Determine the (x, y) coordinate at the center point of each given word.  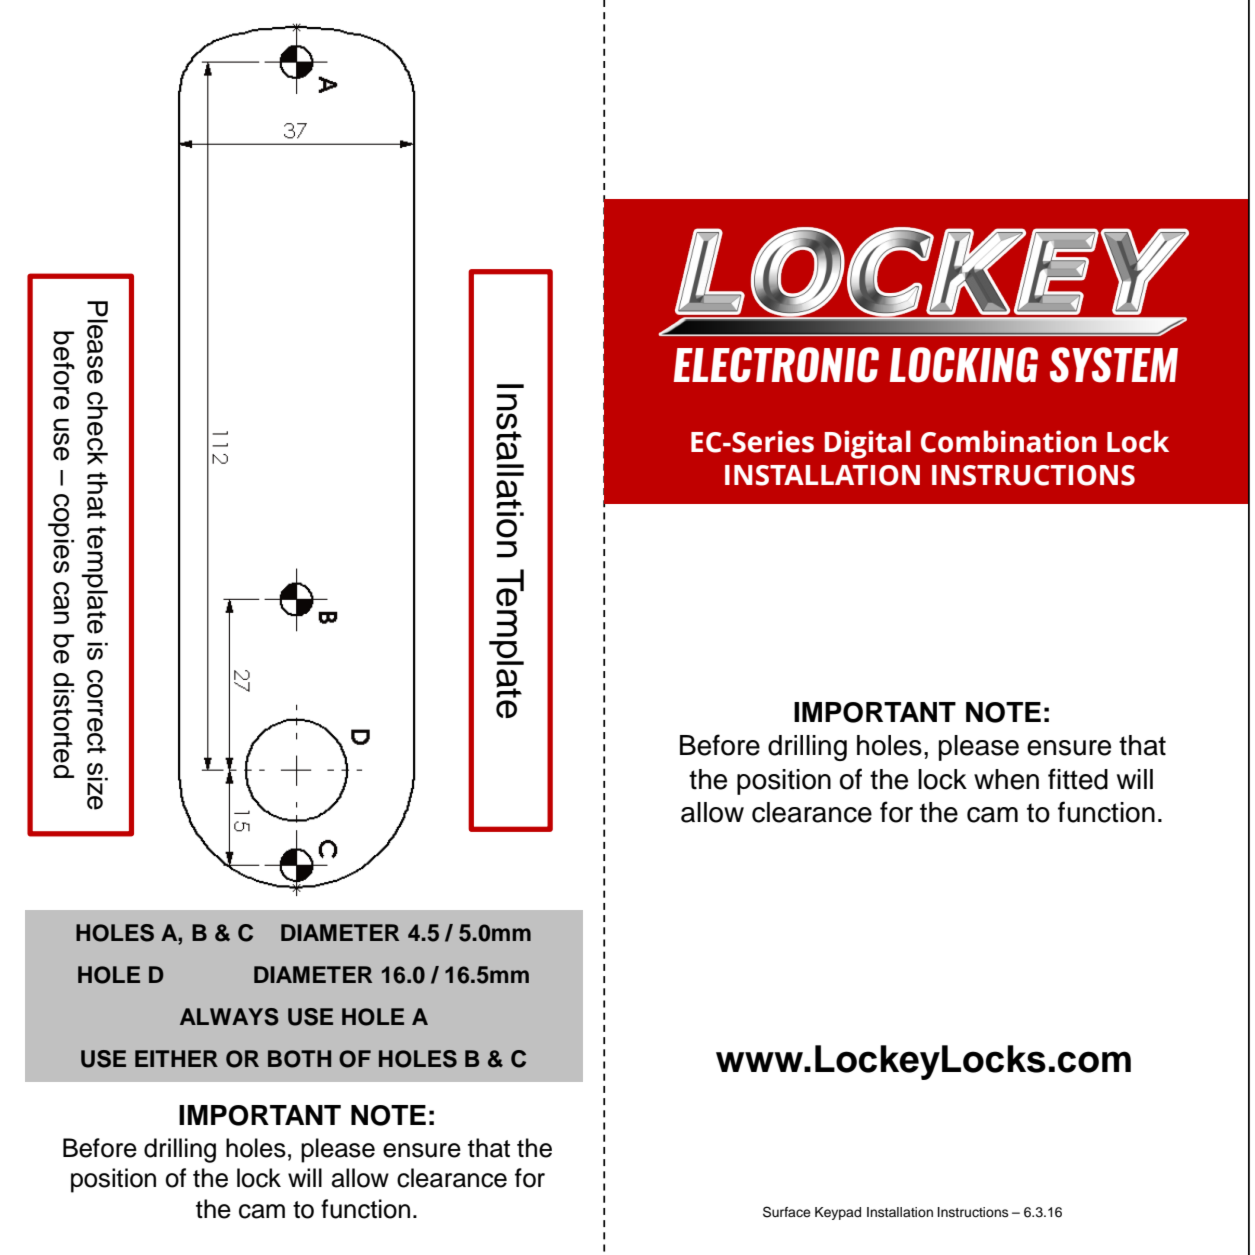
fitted (1078, 779)
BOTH (299, 1059)
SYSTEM (1114, 365)
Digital (867, 444)
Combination (1009, 441)
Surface (787, 1212)
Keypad (838, 1213)
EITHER (176, 1058)
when (1006, 779)
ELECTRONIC (776, 365)
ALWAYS (229, 1017)
